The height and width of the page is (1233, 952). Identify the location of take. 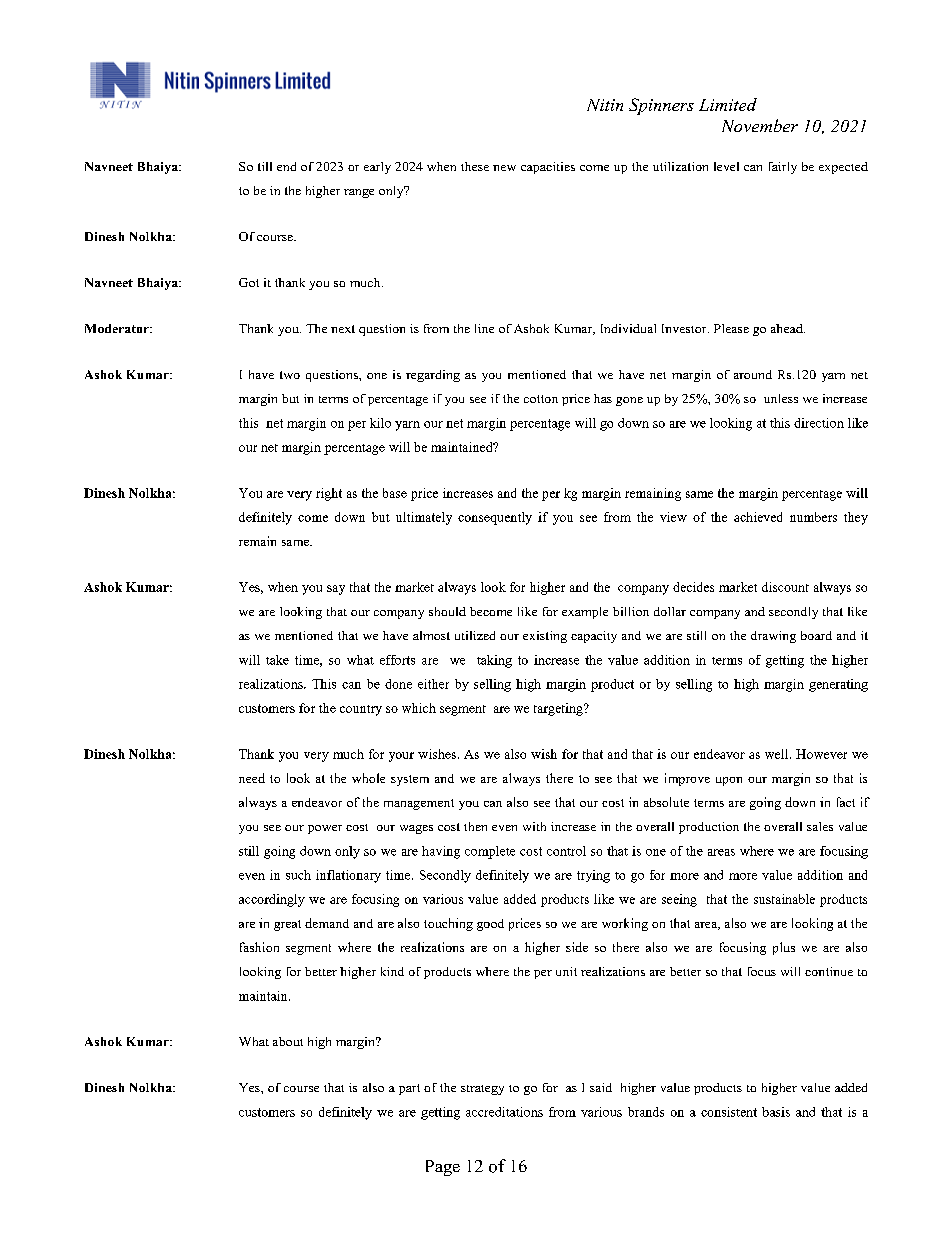
(277, 660).
